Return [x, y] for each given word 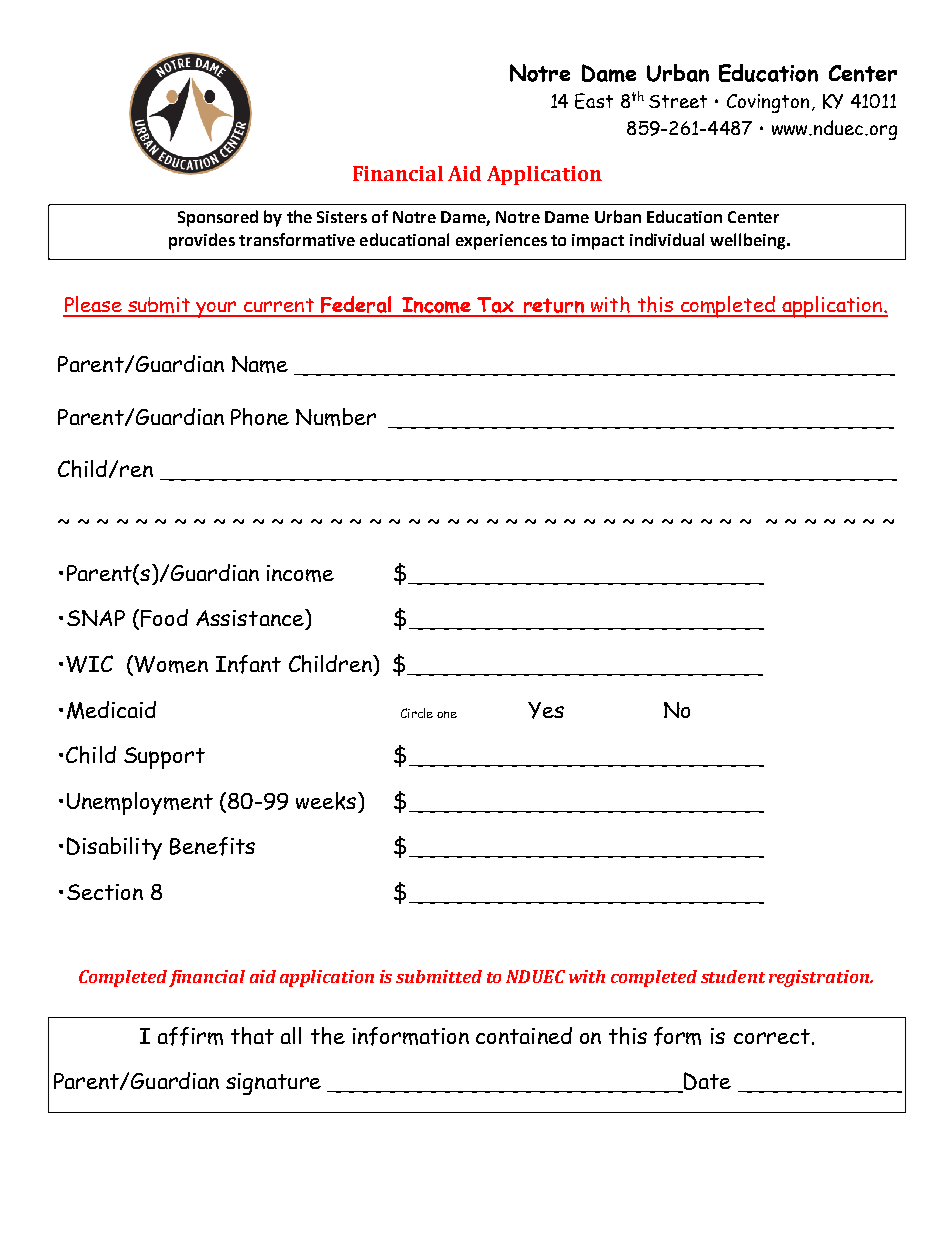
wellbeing [749, 241]
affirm [190, 1036]
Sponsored [218, 218]
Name [260, 364]
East [594, 101]
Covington [768, 103]
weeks [326, 801]
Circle [417, 713]
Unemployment [140, 803]
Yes [546, 710]
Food [164, 618]
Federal [356, 306]
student [733, 976]
